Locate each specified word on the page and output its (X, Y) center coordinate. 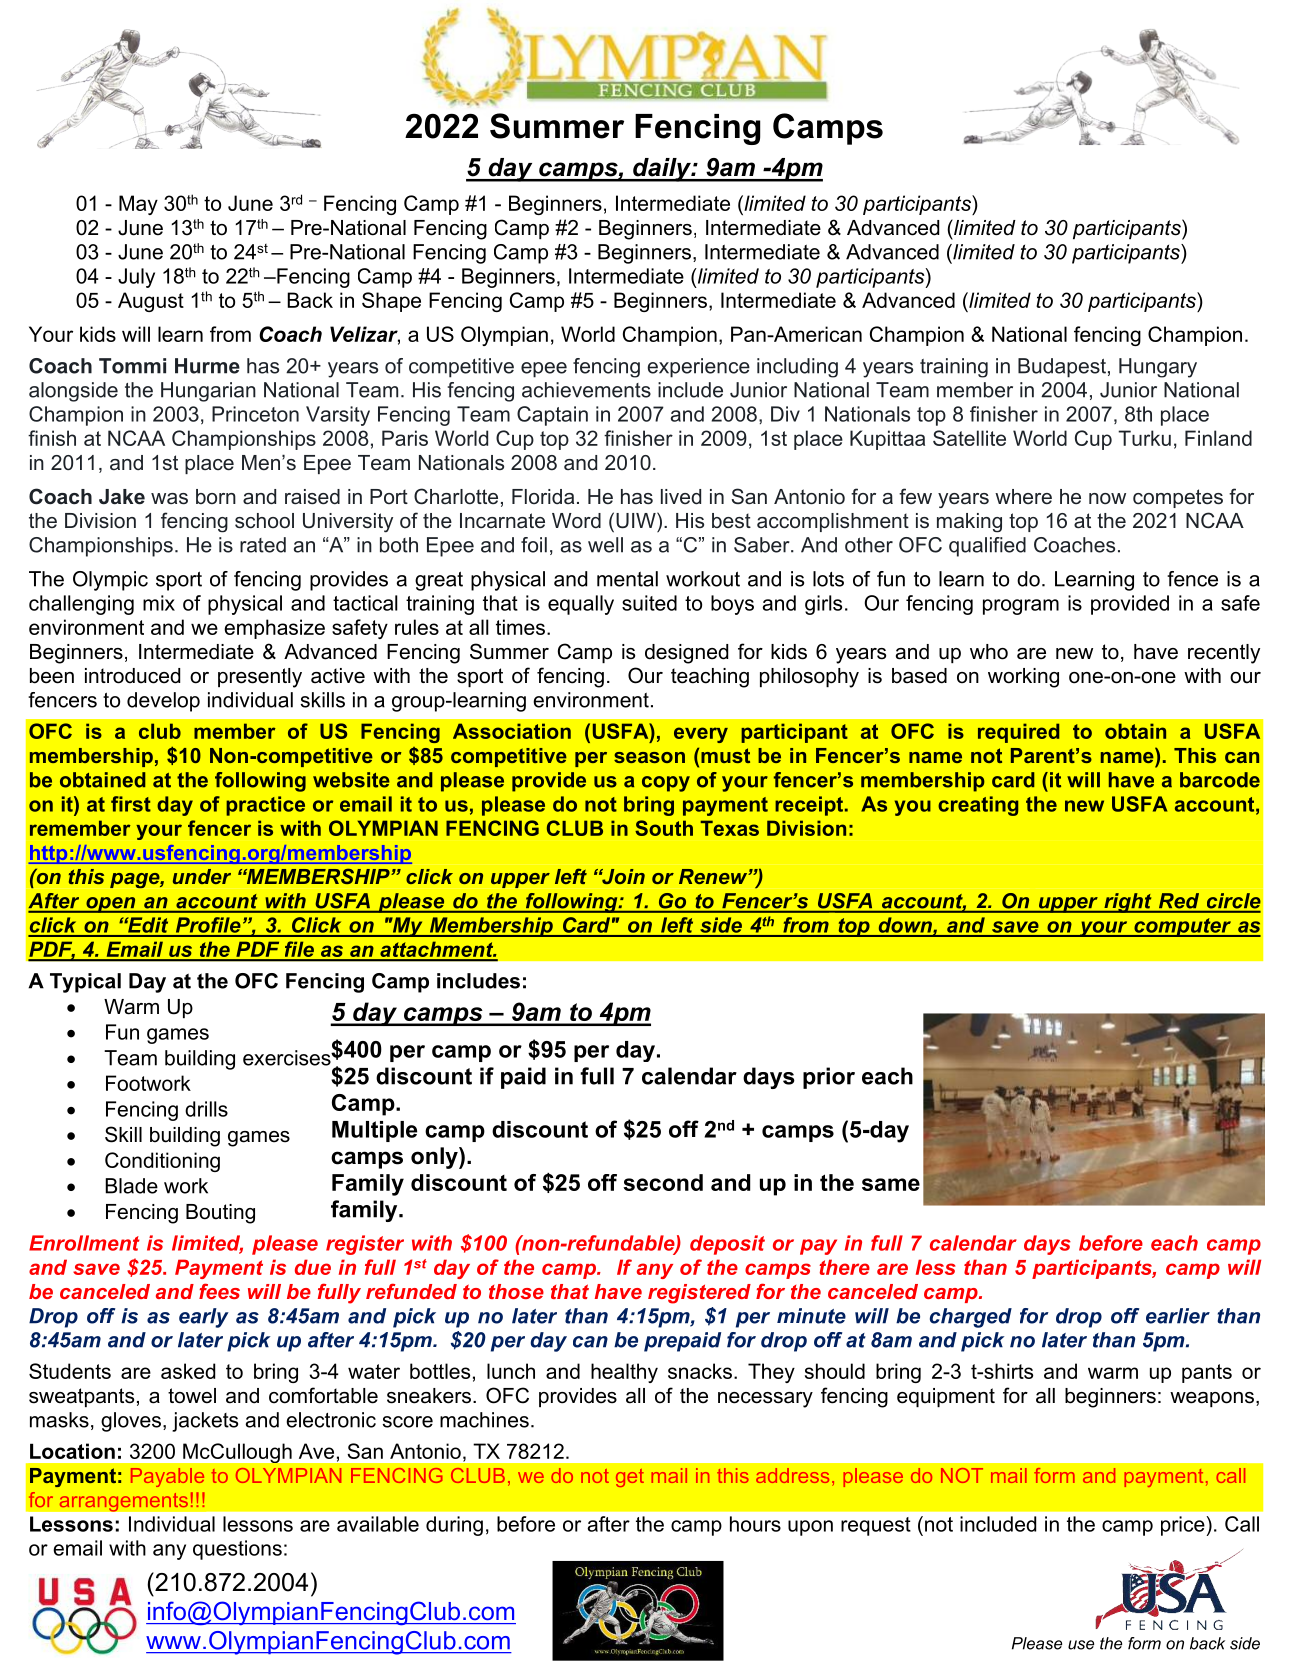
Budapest (1062, 368)
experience (699, 368)
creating (978, 806)
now (1107, 498)
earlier (1178, 1316)
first (131, 804)
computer (1182, 927)
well (605, 545)
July (136, 278)
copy (666, 784)
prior (829, 1078)
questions (237, 1550)
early (204, 1318)
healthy (624, 1373)
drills (206, 1109)
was (169, 499)
